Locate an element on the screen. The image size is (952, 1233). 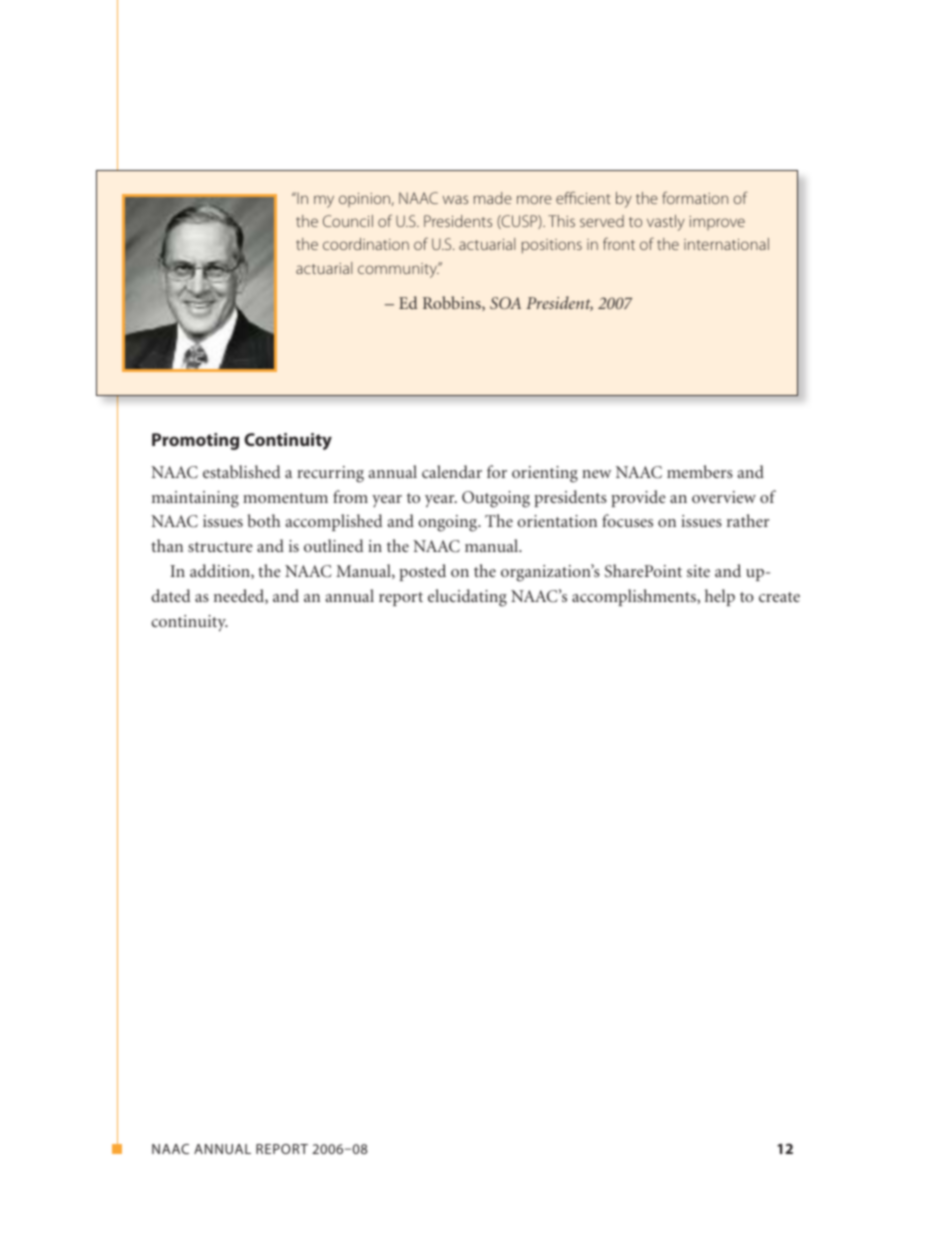
was is located at coordinates (455, 199).
